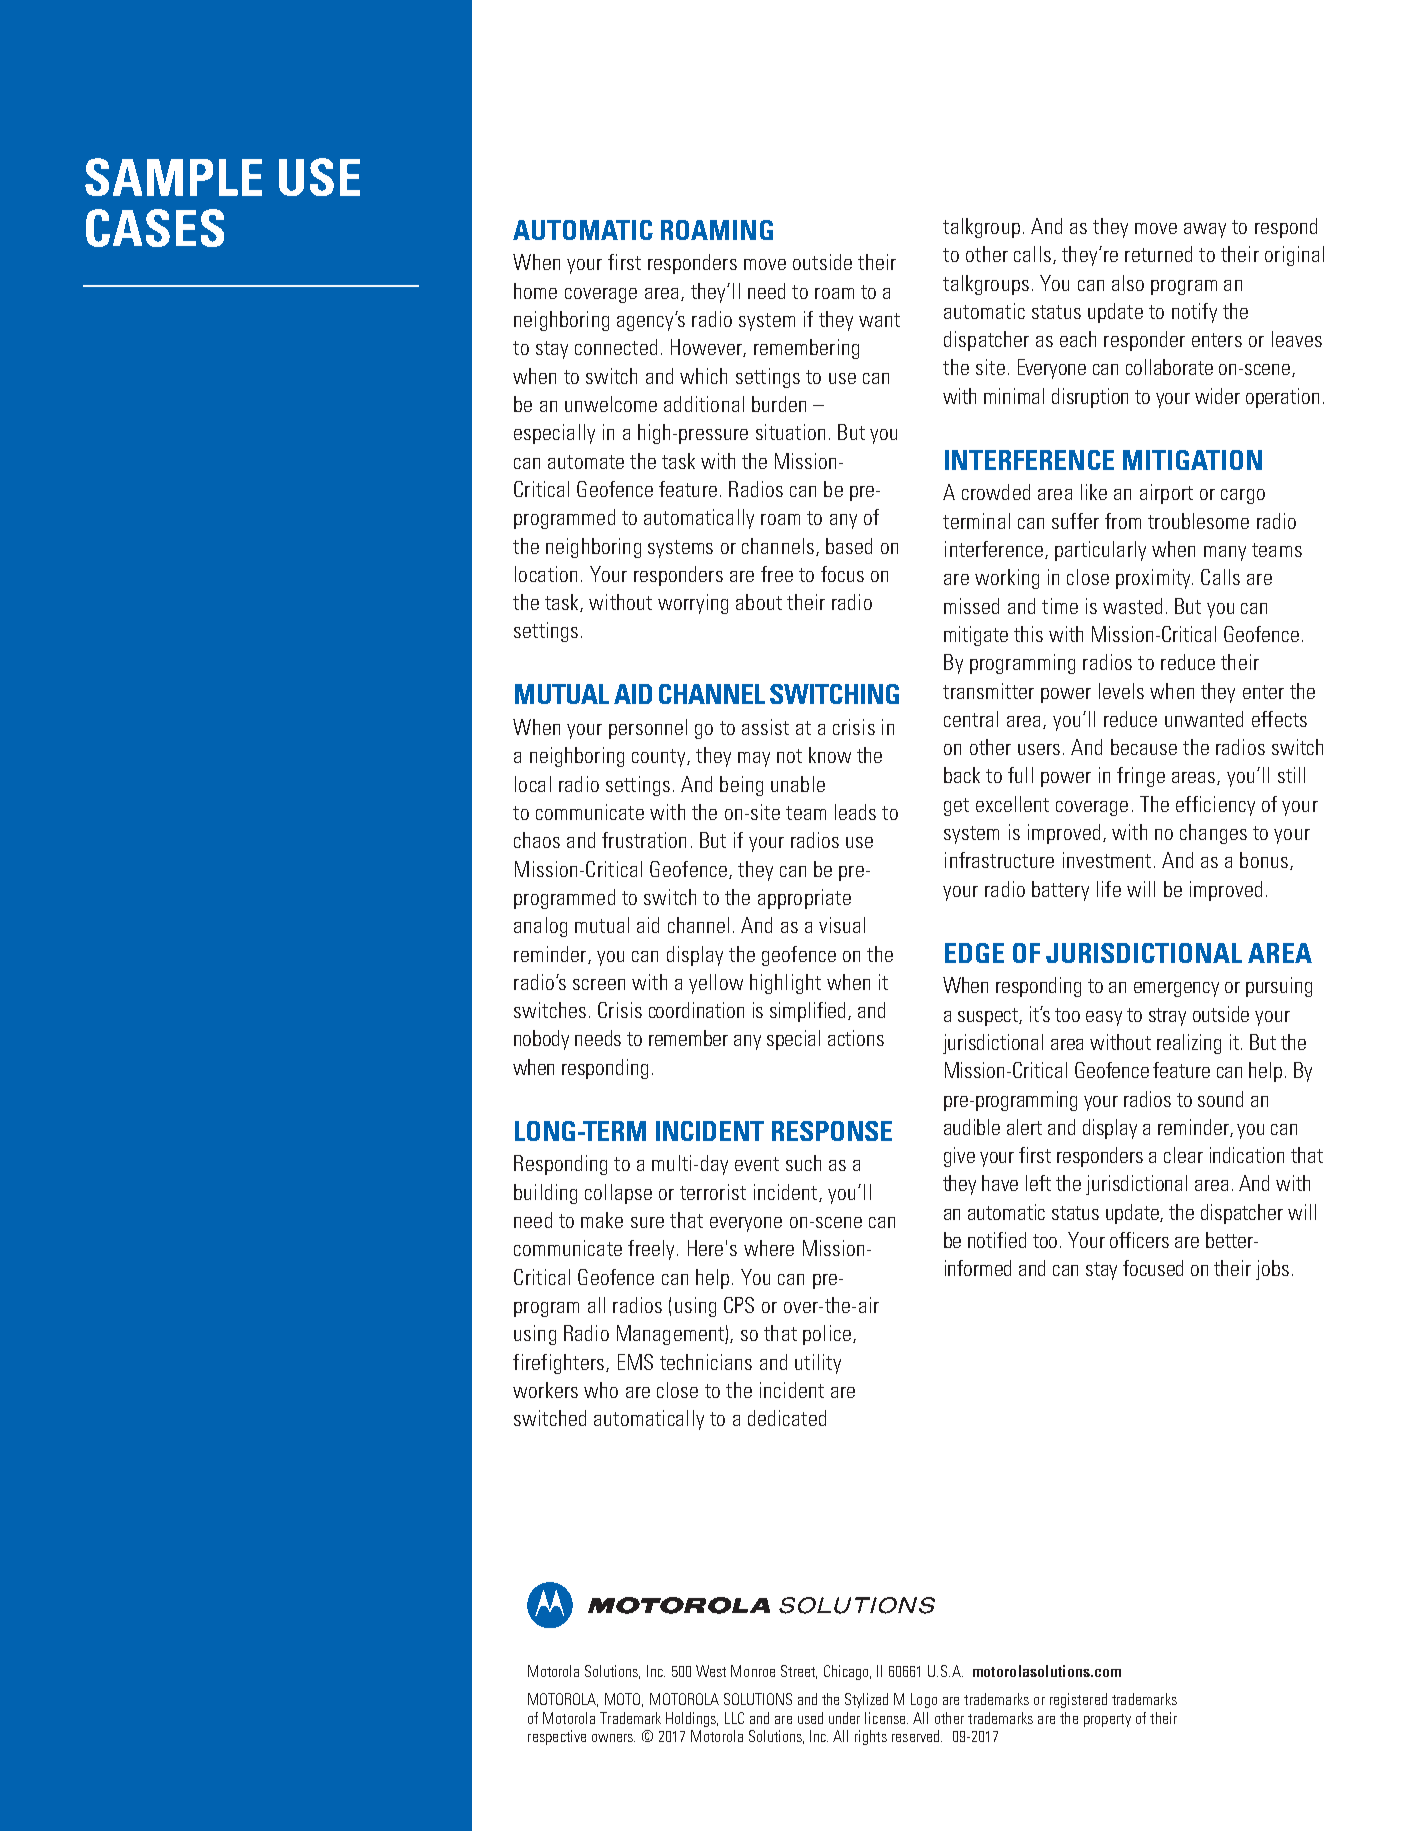 The image size is (1415, 1831). I want to click on SAMPLE, so click(173, 177).
